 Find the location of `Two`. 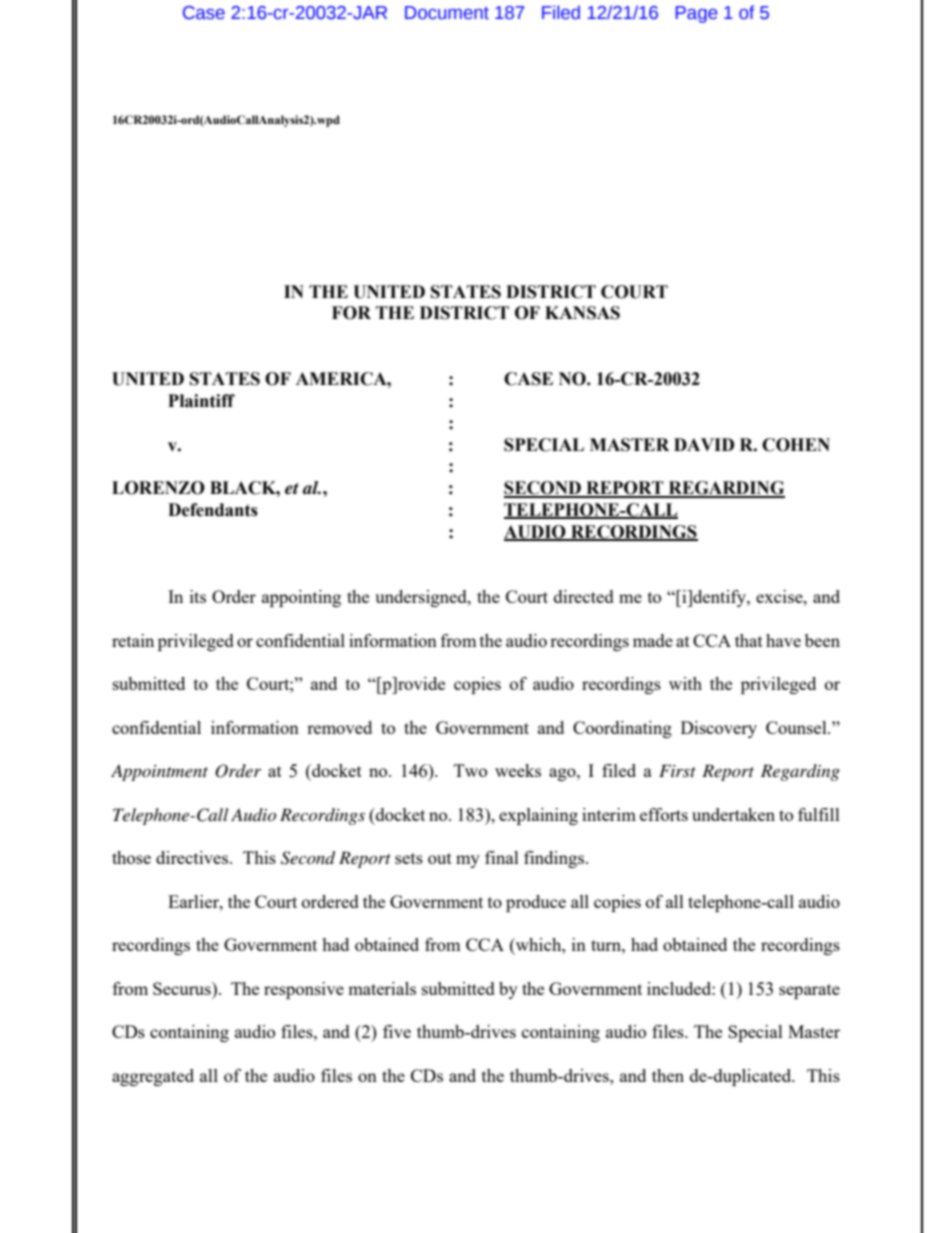

Two is located at coordinates (470, 770).
